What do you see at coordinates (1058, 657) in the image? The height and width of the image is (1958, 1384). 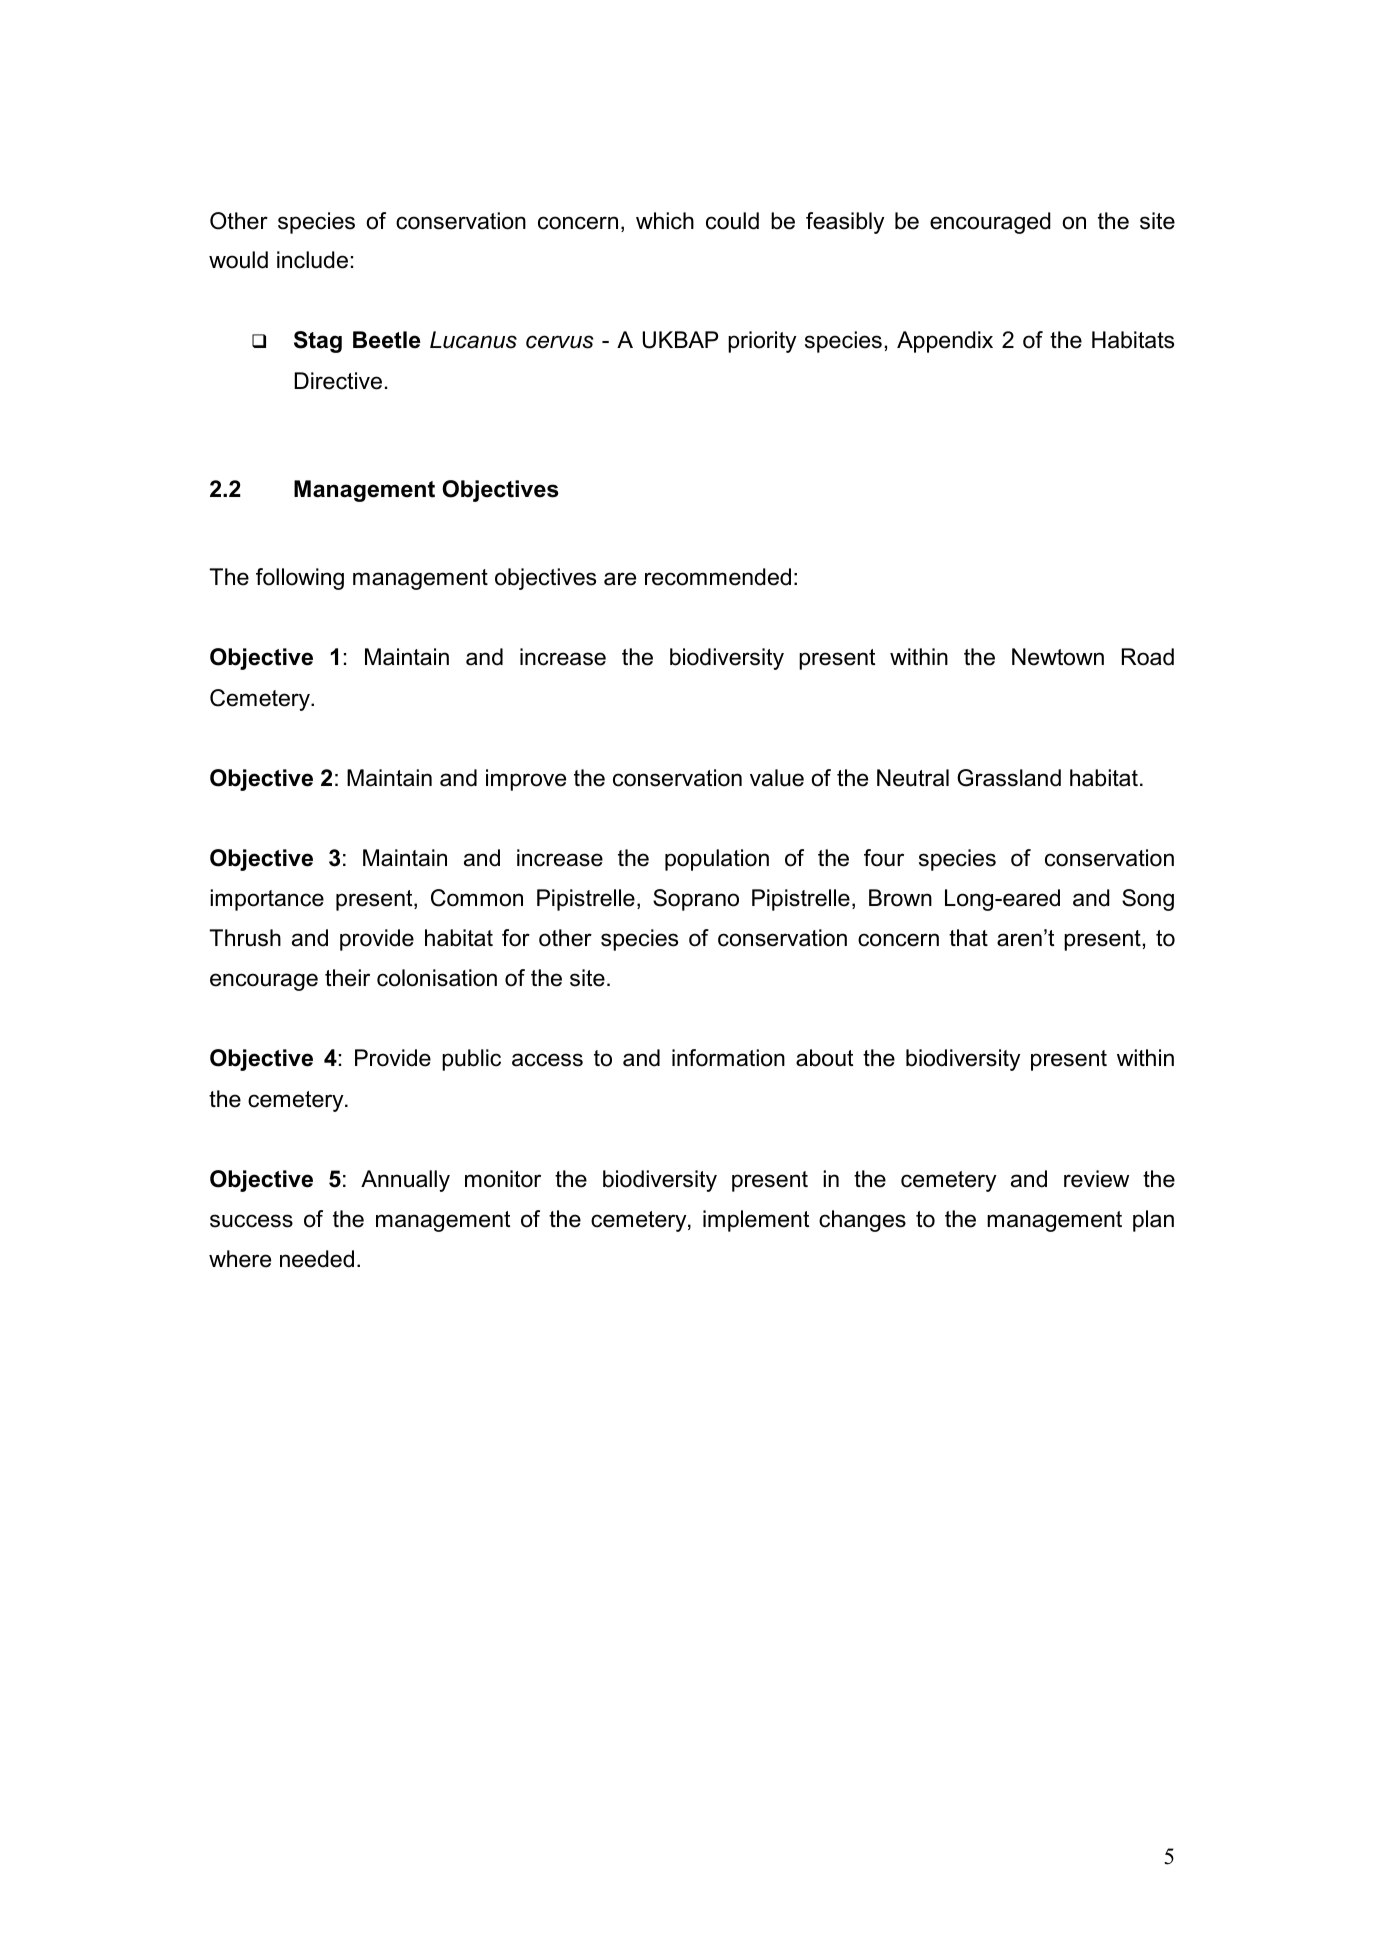 I see `Newtown` at bounding box center [1058, 657].
